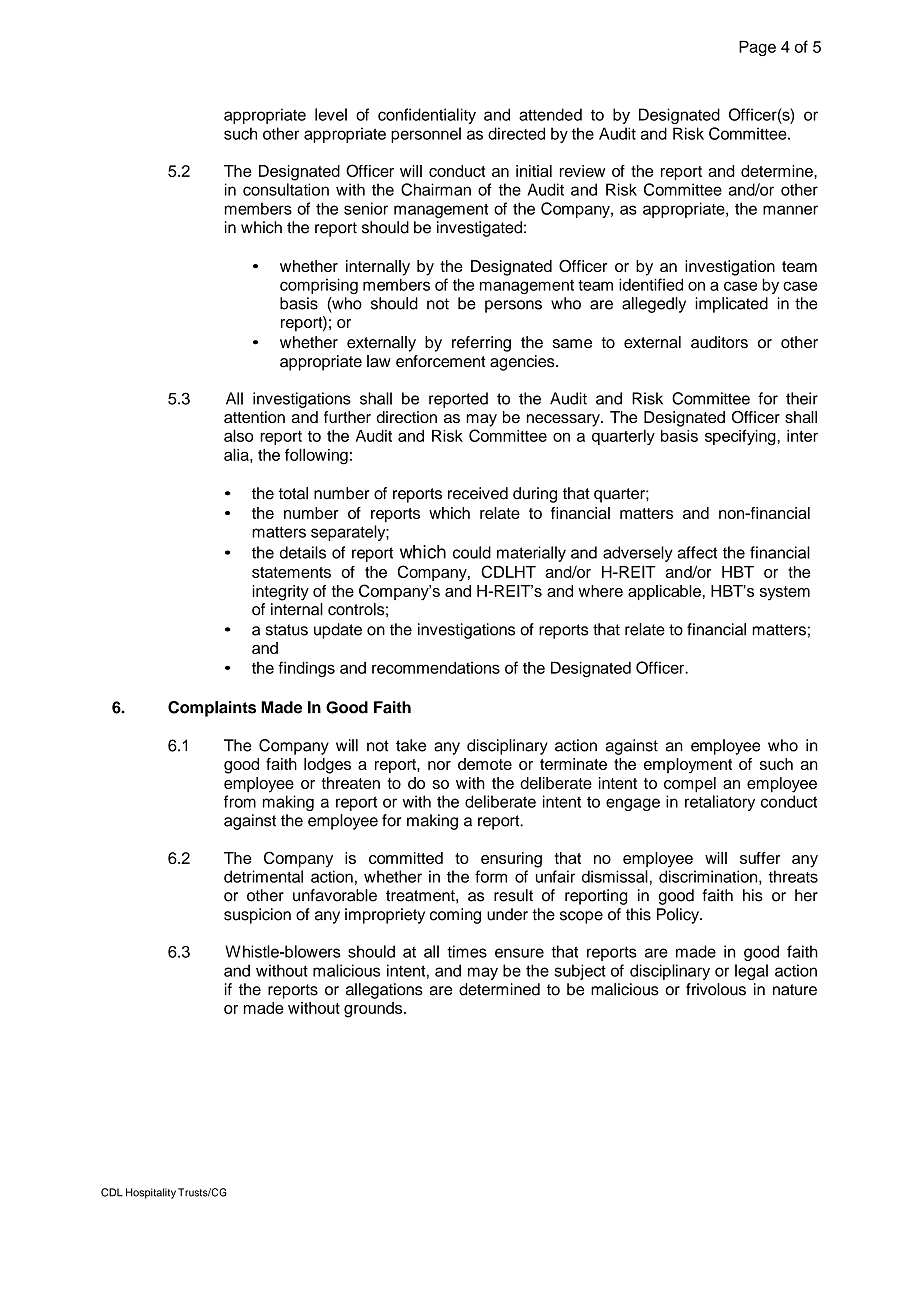 This screenshot has height=1308, width=924. What do you see at coordinates (151, 1193) in the screenshot?
I see `Hospitality` at bounding box center [151, 1193].
